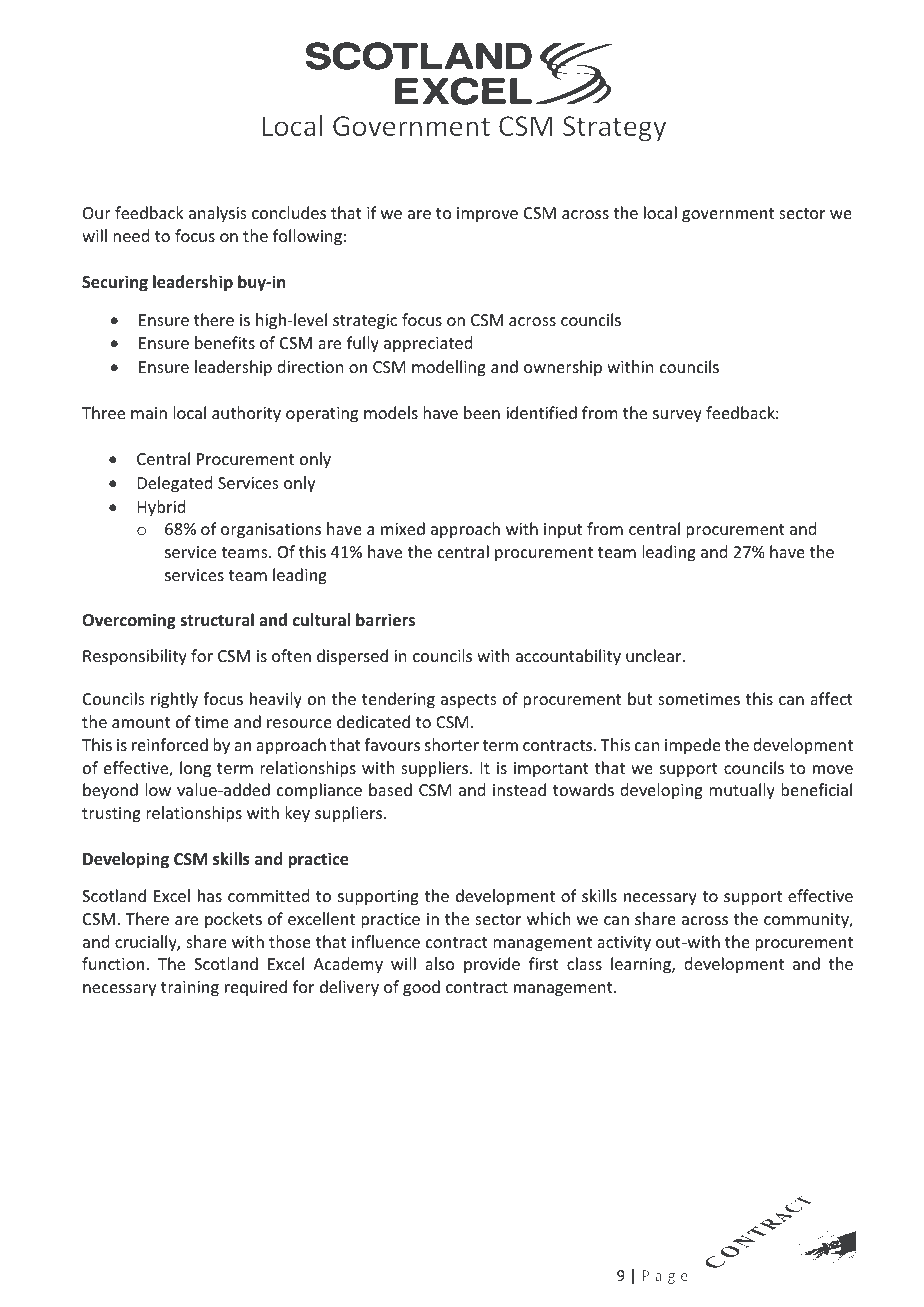 The width and height of the screenshot is (924, 1307). What do you see at coordinates (831, 698) in the screenshot?
I see `affect` at bounding box center [831, 698].
